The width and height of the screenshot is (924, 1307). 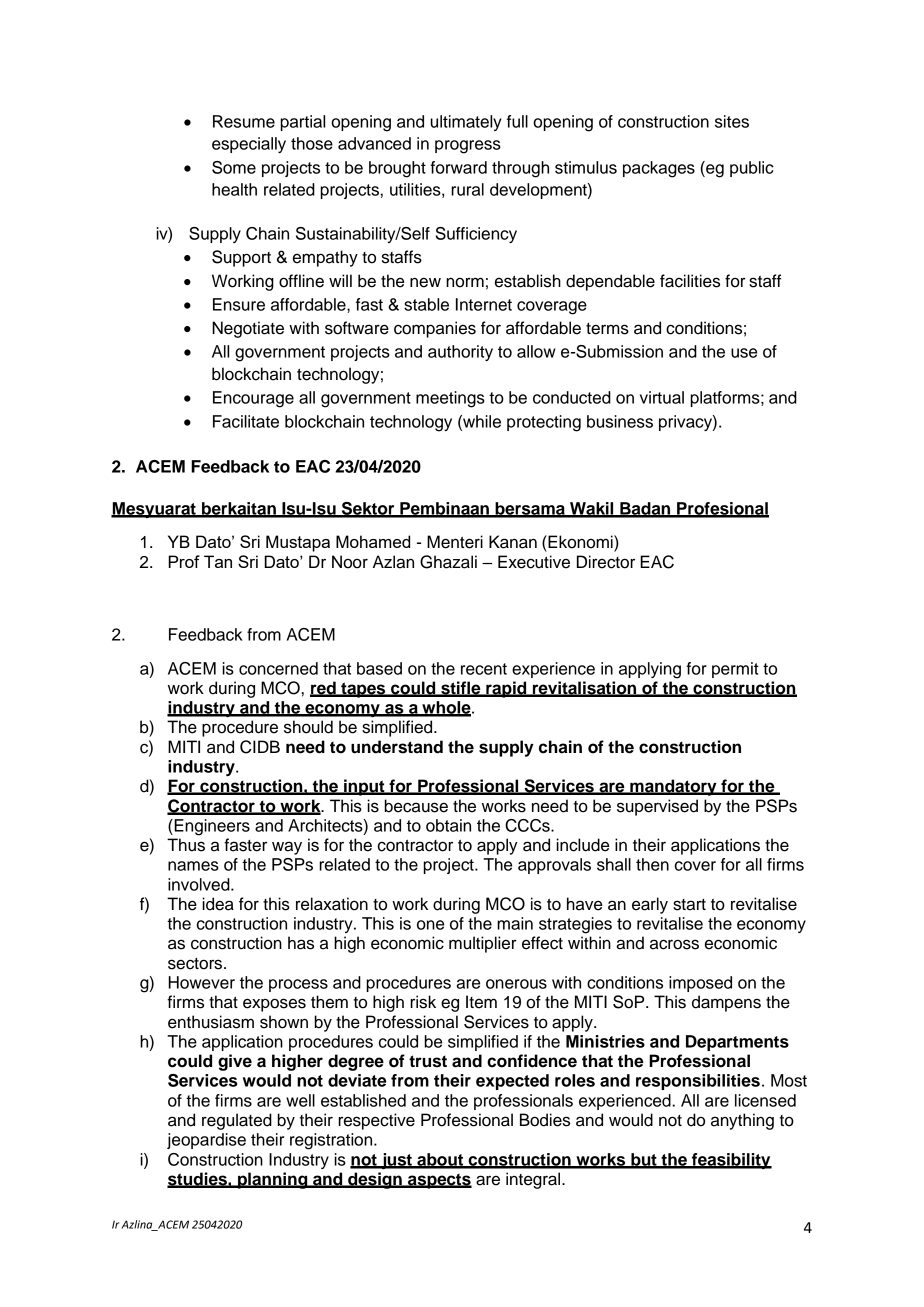 What do you see at coordinates (515, 923) in the screenshot?
I see `main` at bounding box center [515, 923].
